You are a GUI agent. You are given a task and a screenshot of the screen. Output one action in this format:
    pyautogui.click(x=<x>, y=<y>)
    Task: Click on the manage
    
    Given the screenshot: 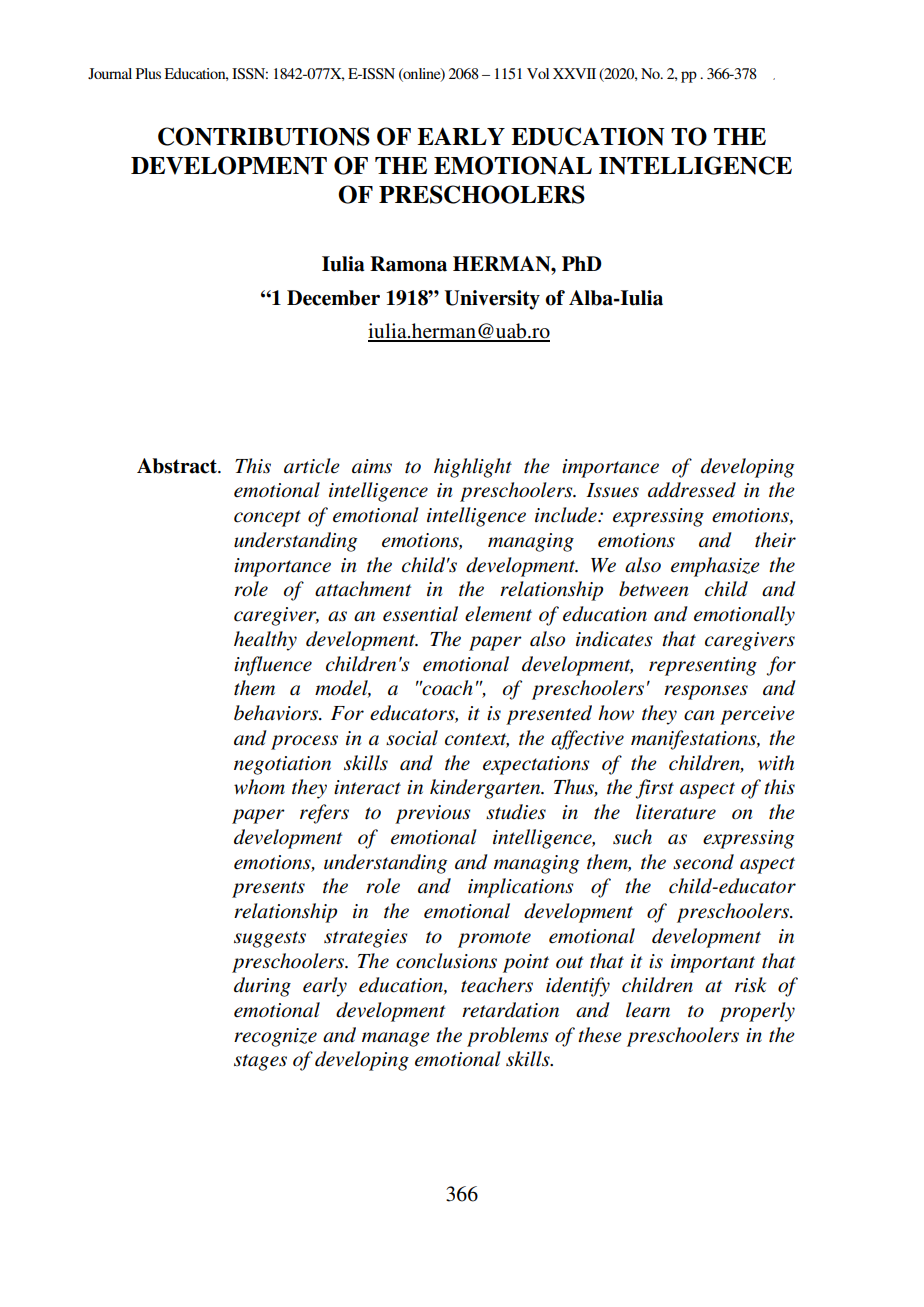 What is the action you would take?
    pyautogui.click(x=396, y=1039)
